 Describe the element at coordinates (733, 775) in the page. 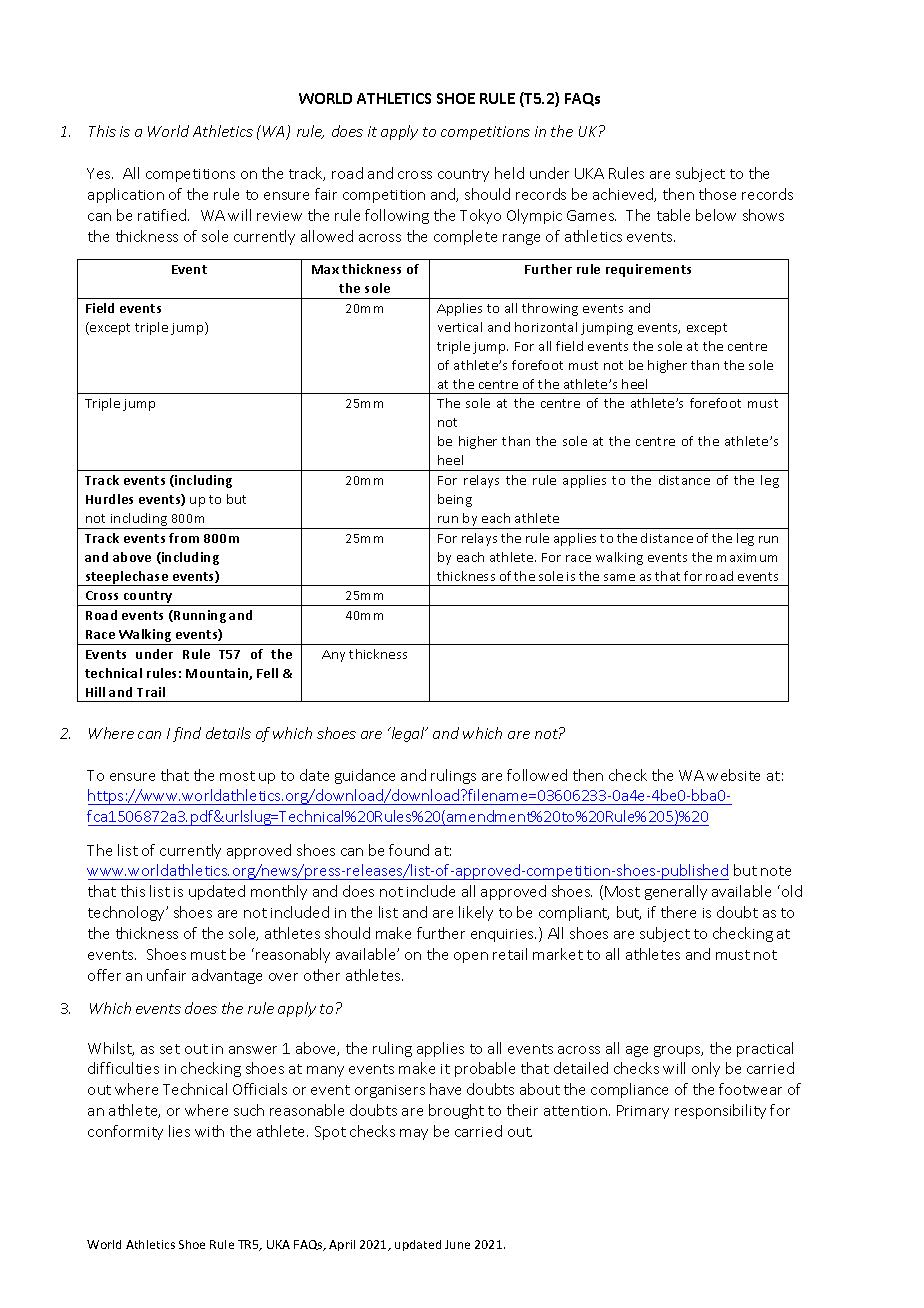

I see `website` at that location.
